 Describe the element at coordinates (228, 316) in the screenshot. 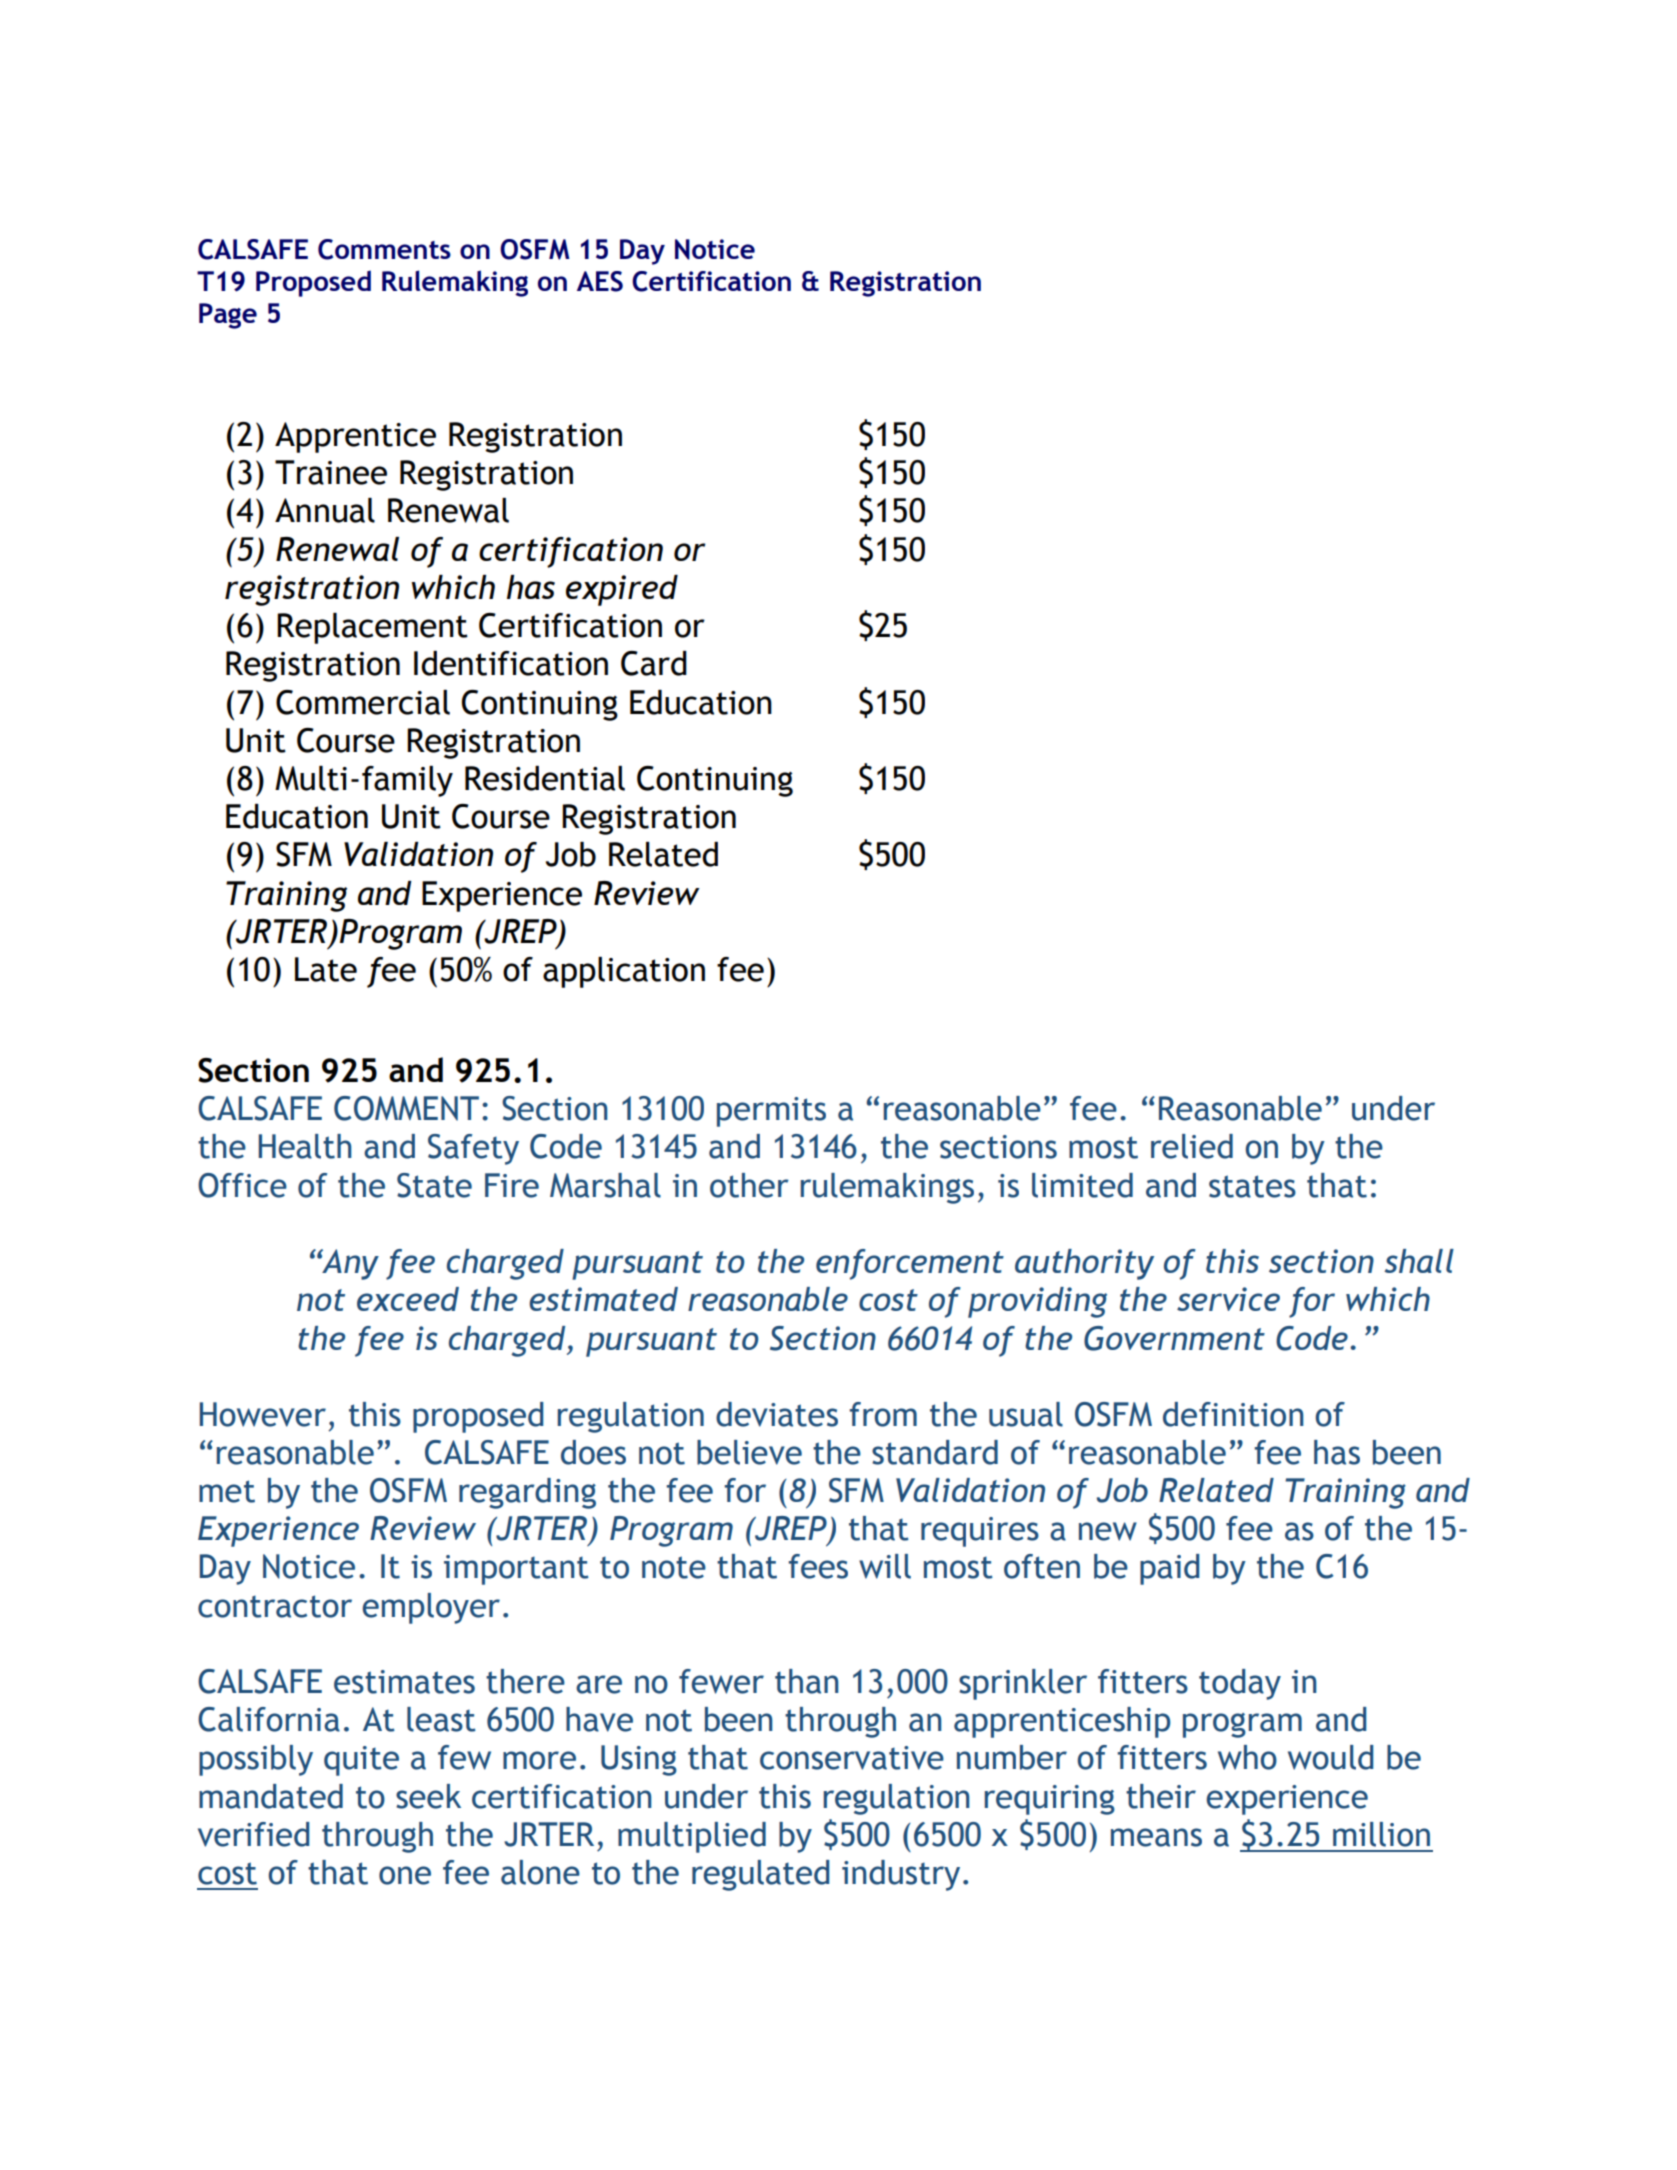

I see `Page` at that location.
